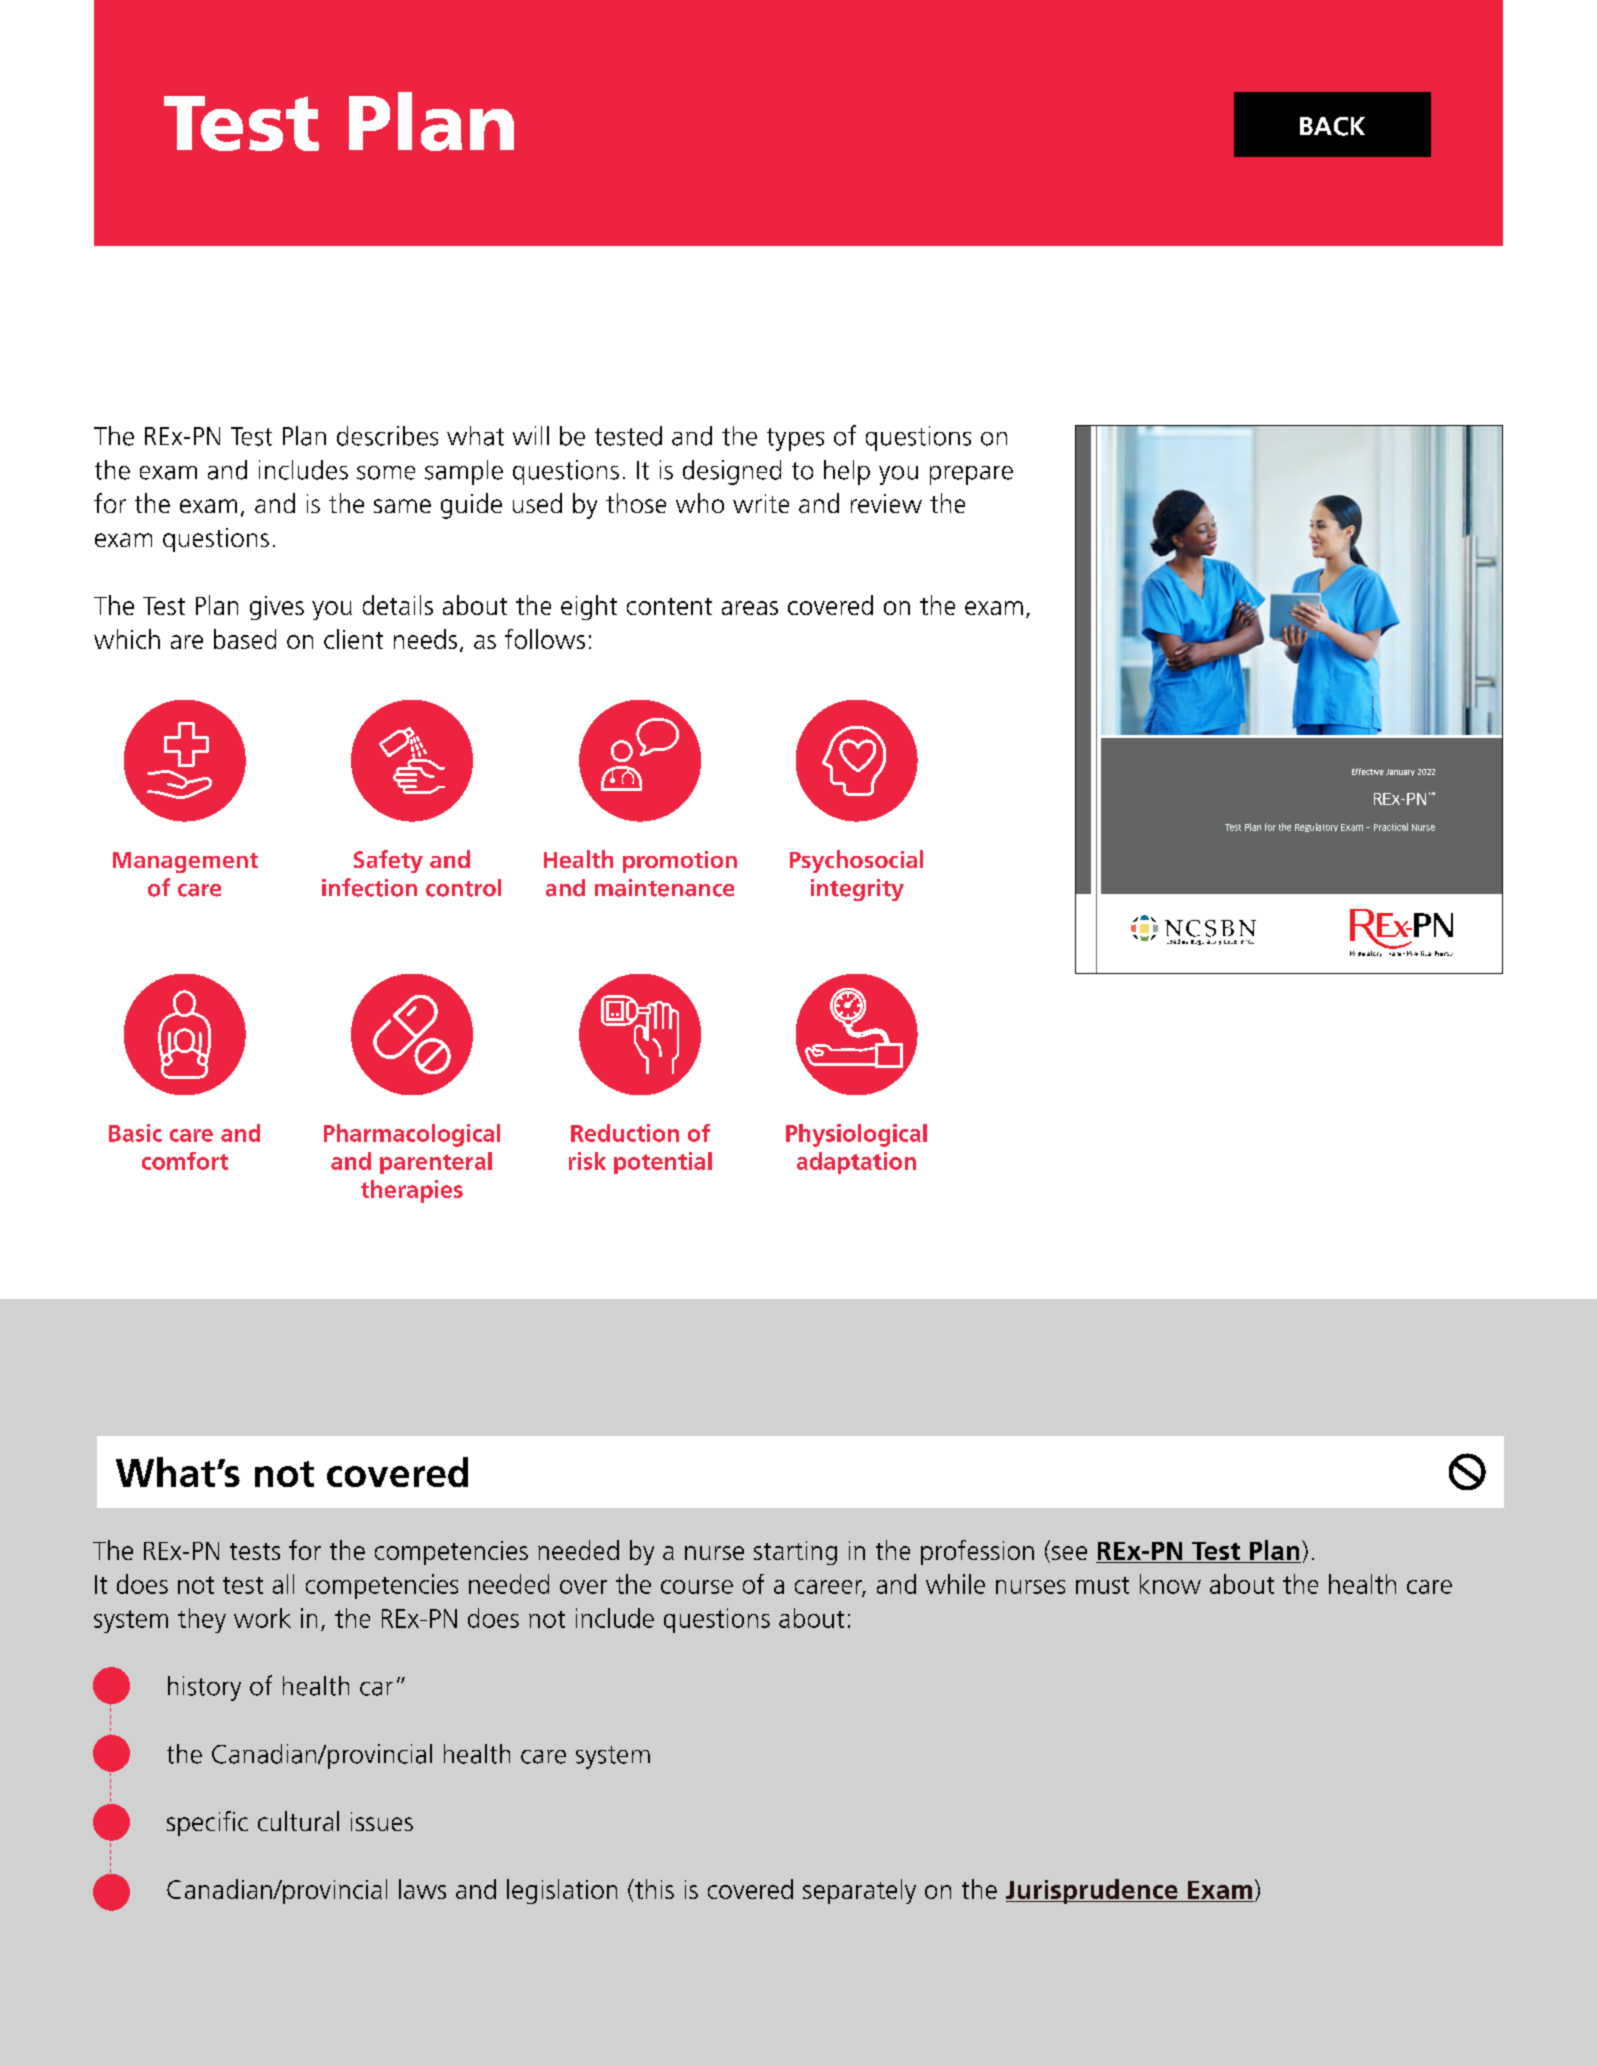 This screenshot has width=1597, height=2066. What do you see at coordinates (971, 475) in the screenshot?
I see `prepare` at bounding box center [971, 475].
